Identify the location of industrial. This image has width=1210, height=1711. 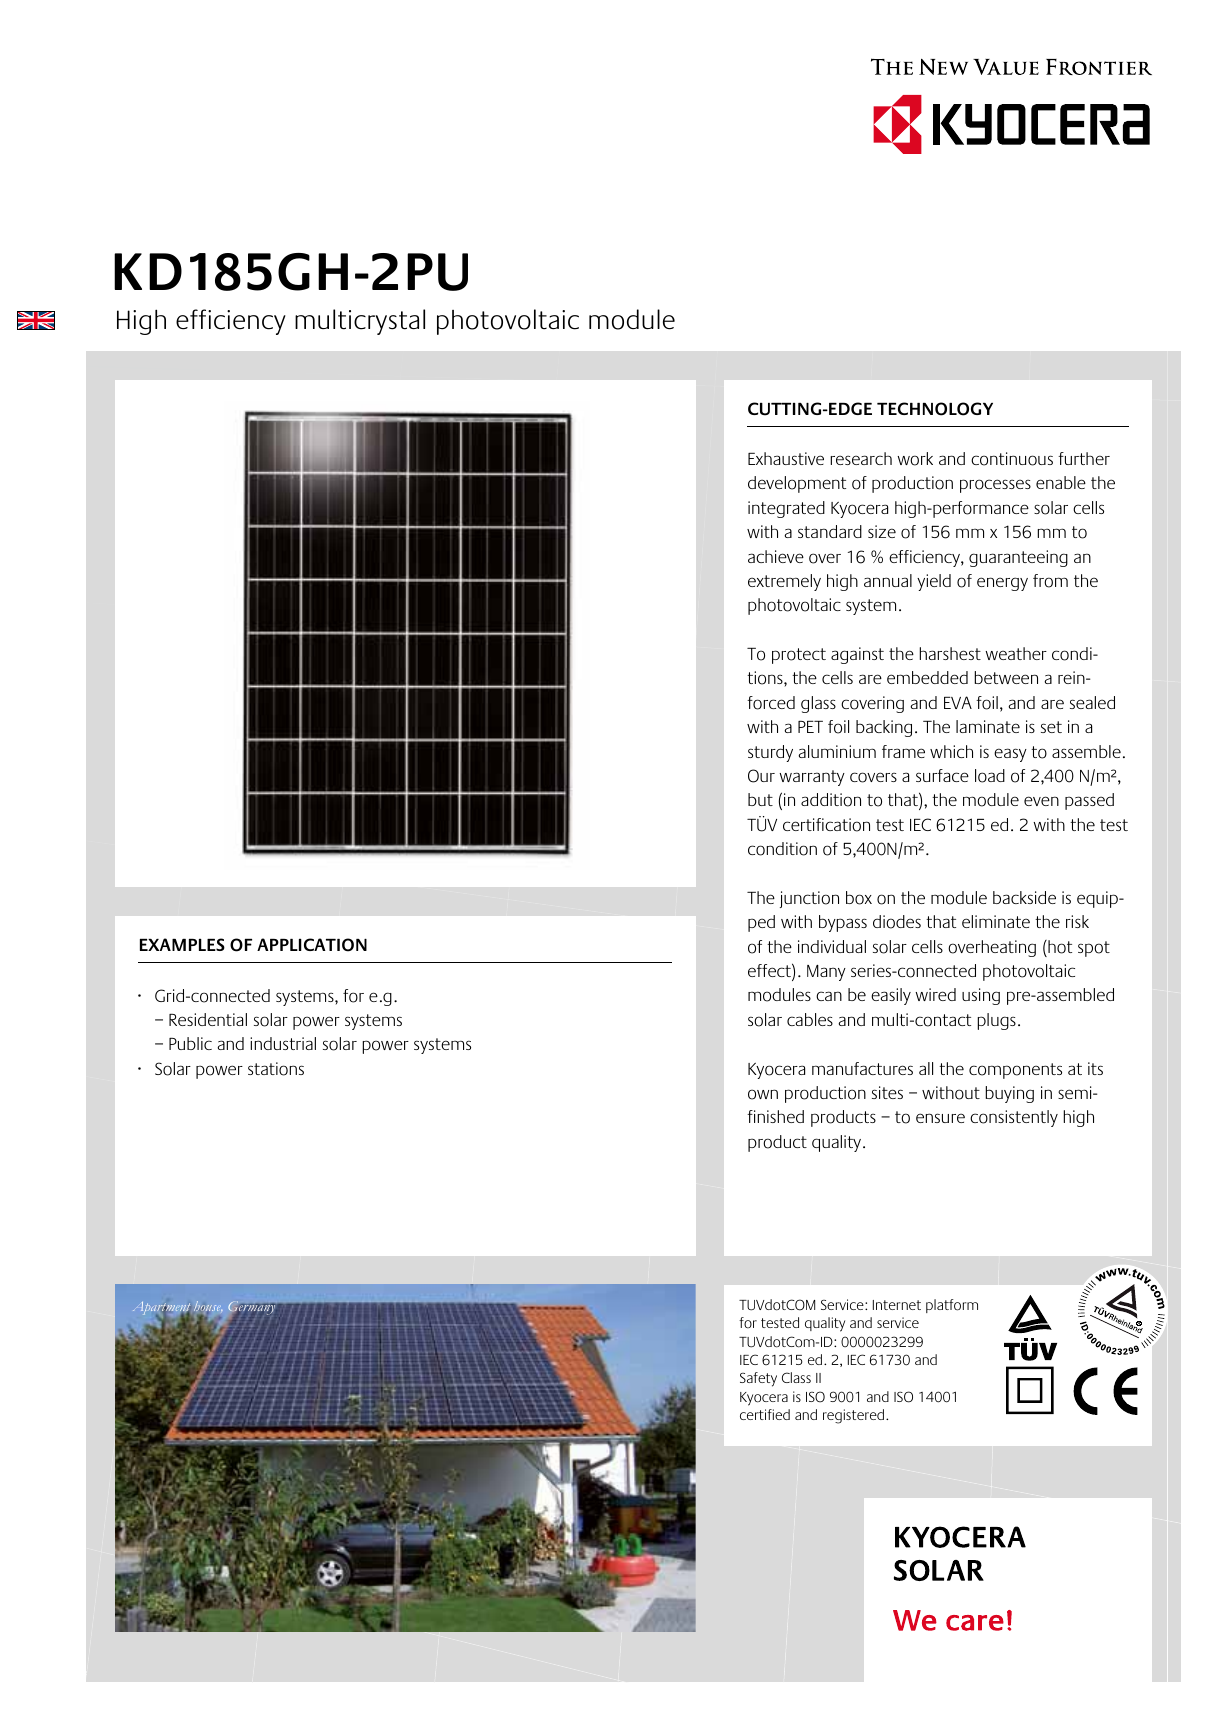
(283, 1043).
